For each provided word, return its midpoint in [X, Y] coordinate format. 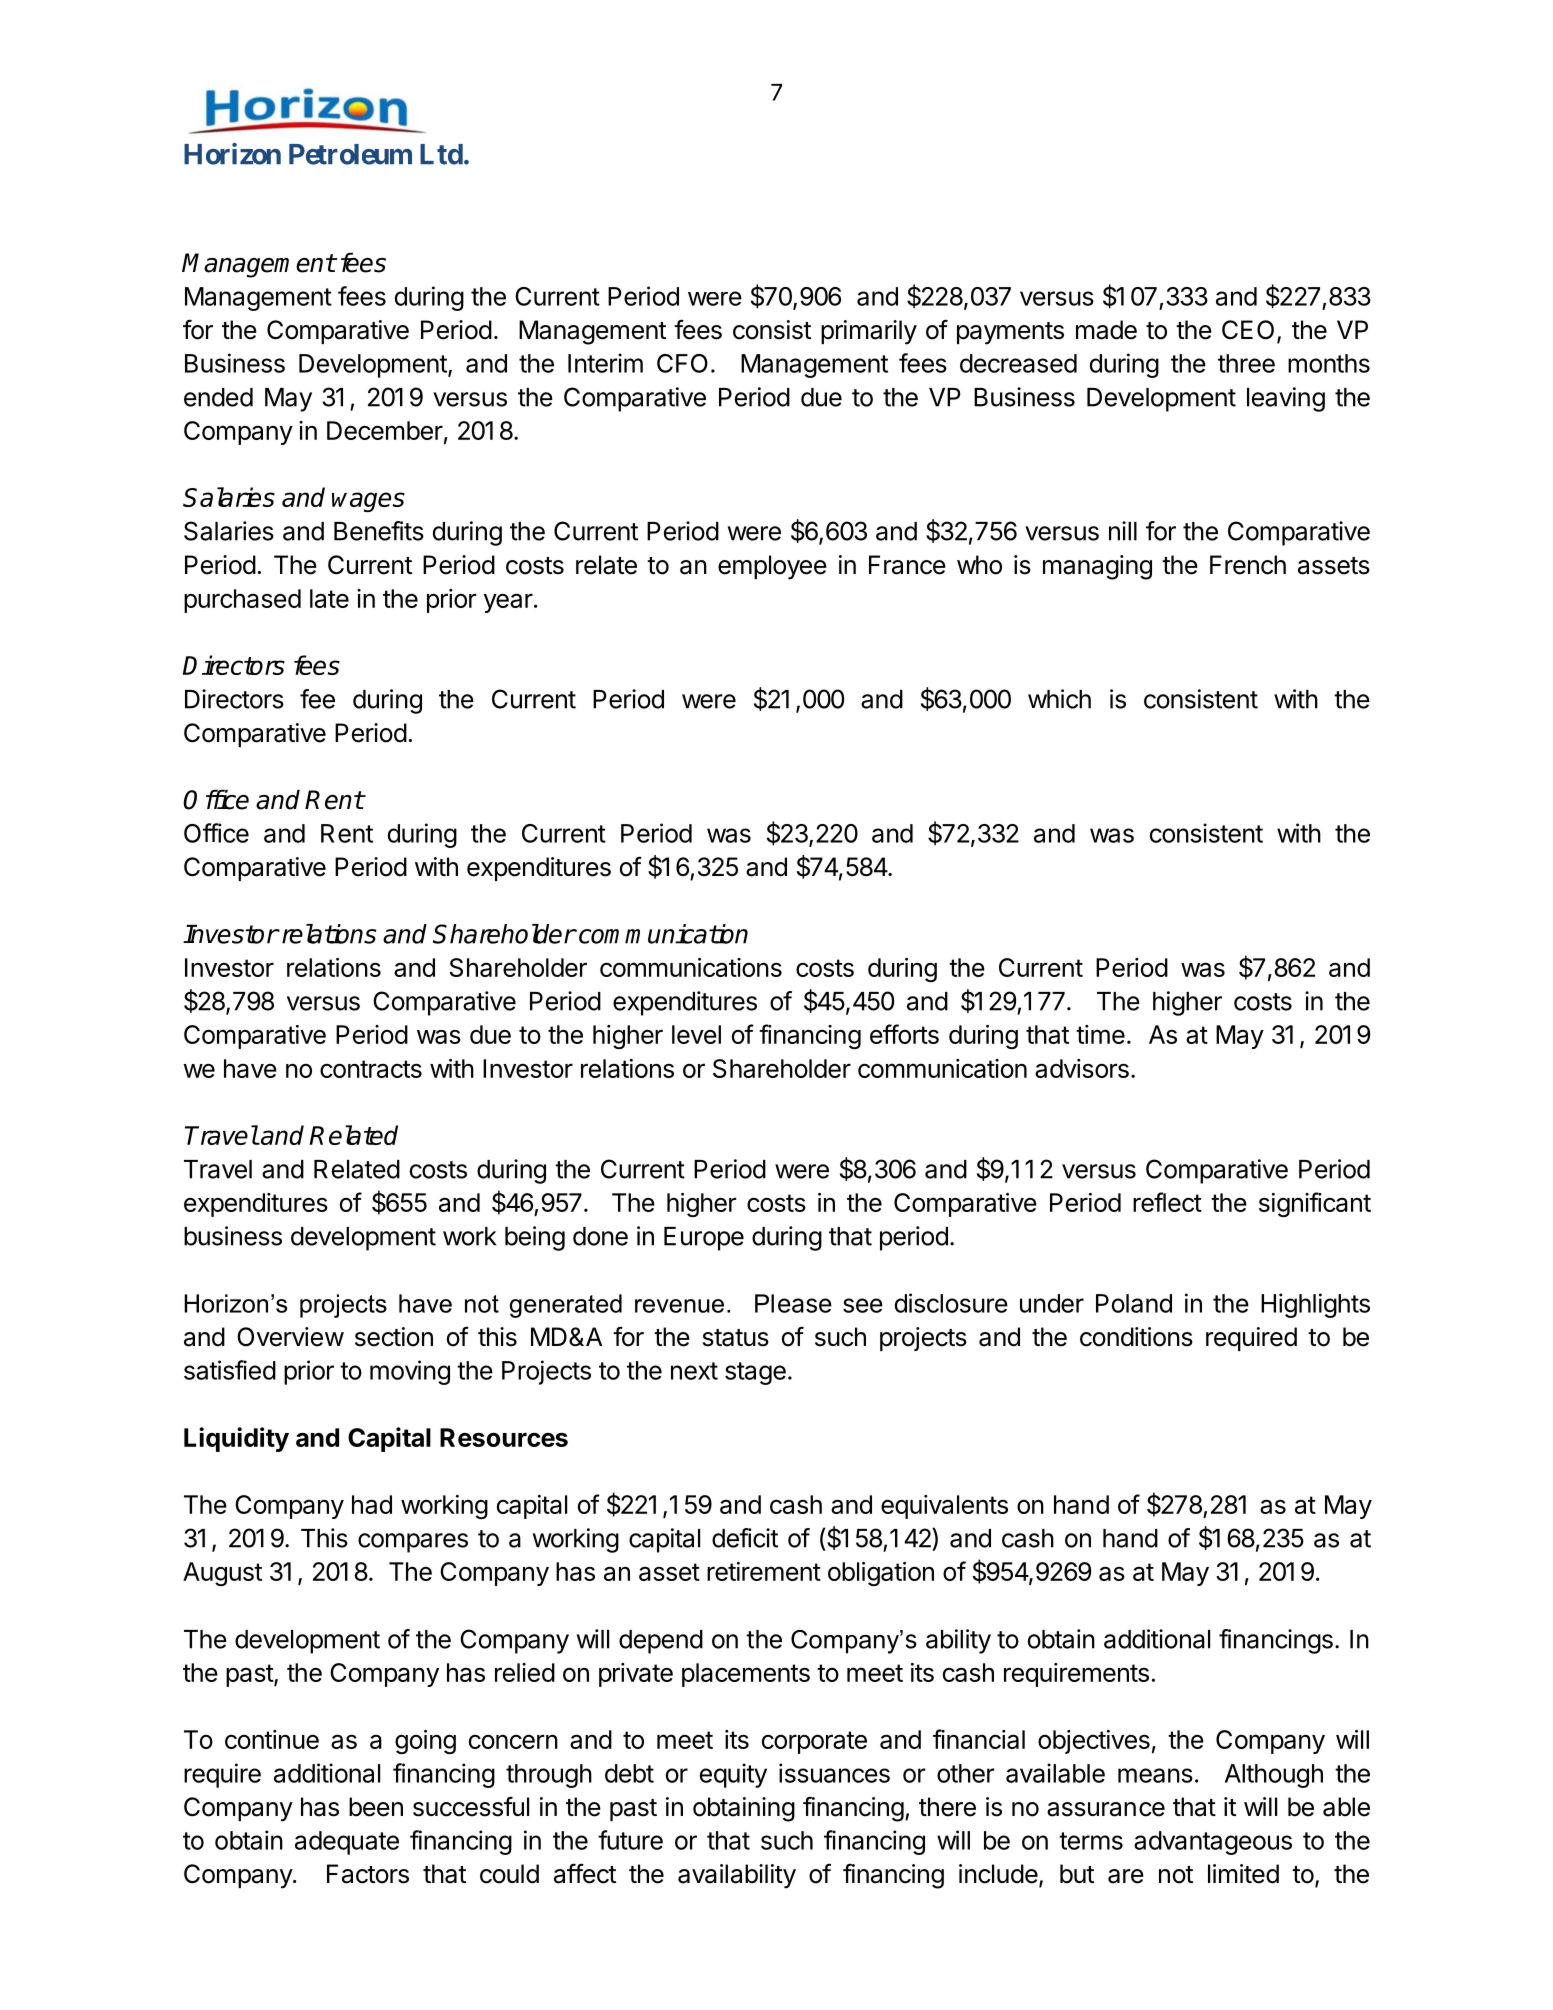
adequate [347, 1843]
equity [733, 1775]
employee [772, 567]
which [1059, 699]
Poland [1134, 1303]
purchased [242, 601]
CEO [1248, 330]
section [394, 1337]
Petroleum [350, 154]
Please [793, 1303]
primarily [869, 332]
